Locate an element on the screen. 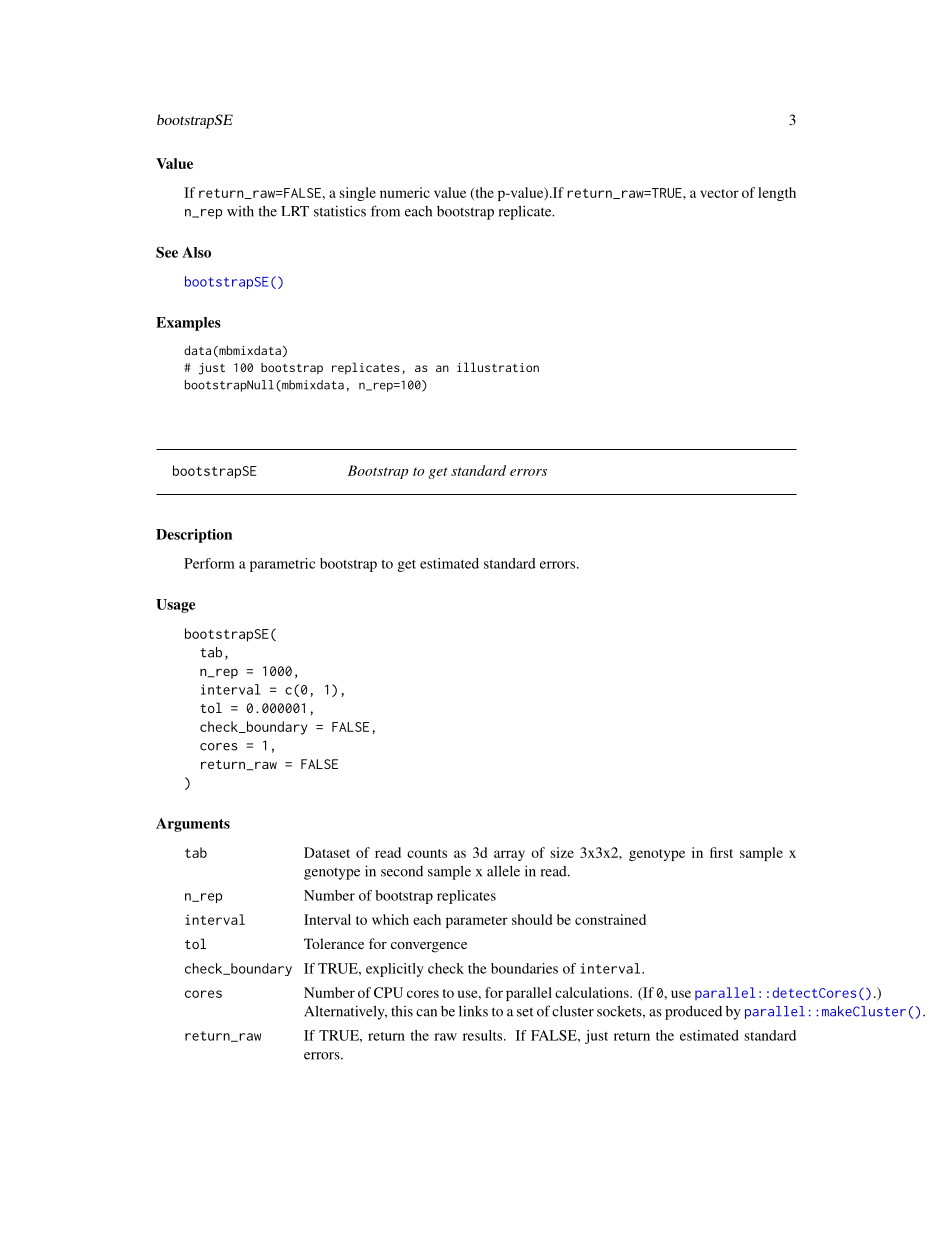 Image resolution: width=952 pixels, height=1233 pixels. counts is located at coordinates (427, 853).
